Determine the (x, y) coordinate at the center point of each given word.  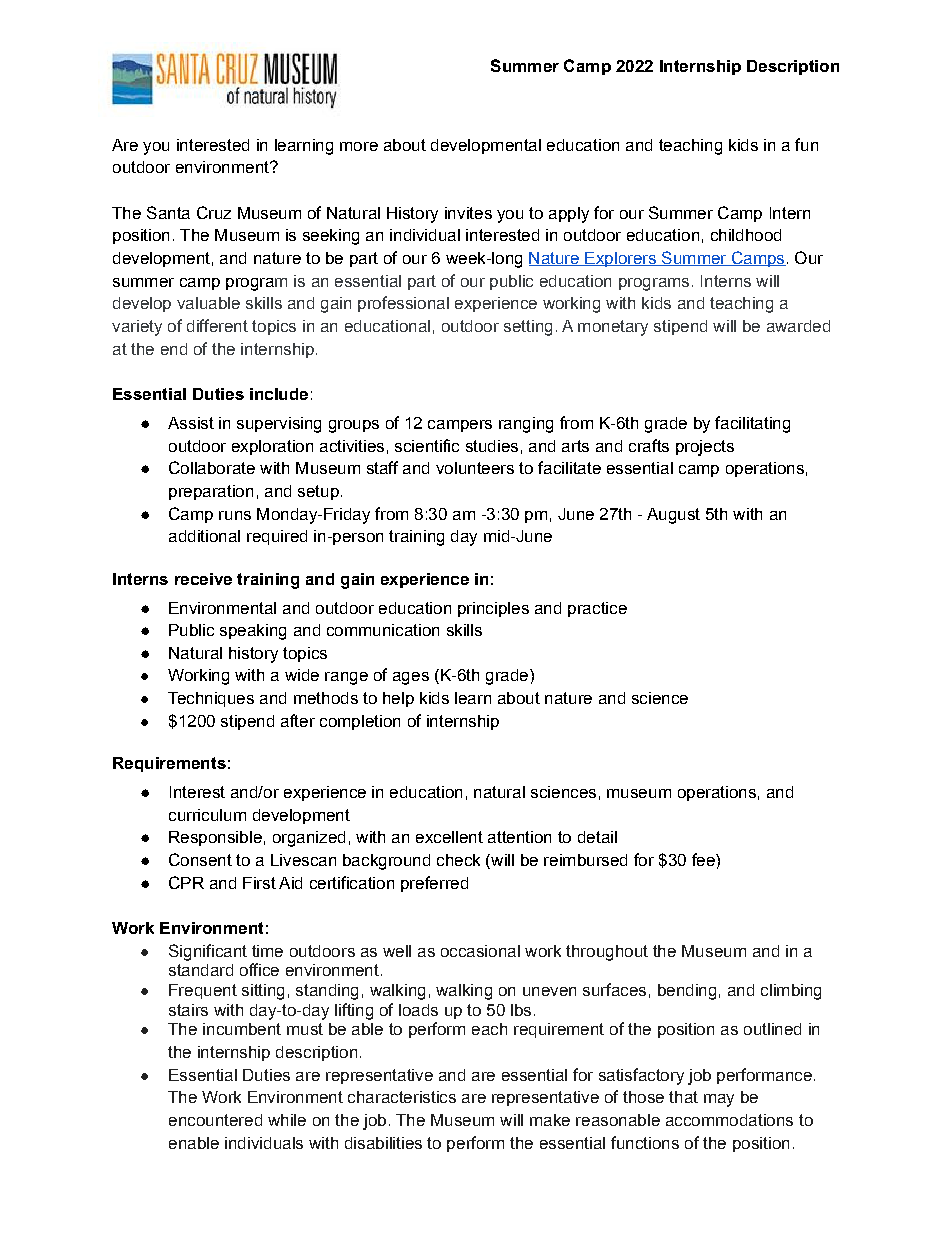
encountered (215, 1120)
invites (468, 213)
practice (597, 609)
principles (493, 609)
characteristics (402, 1097)
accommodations (729, 1120)
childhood (746, 235)
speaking (253, 632)
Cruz (214, 212)
